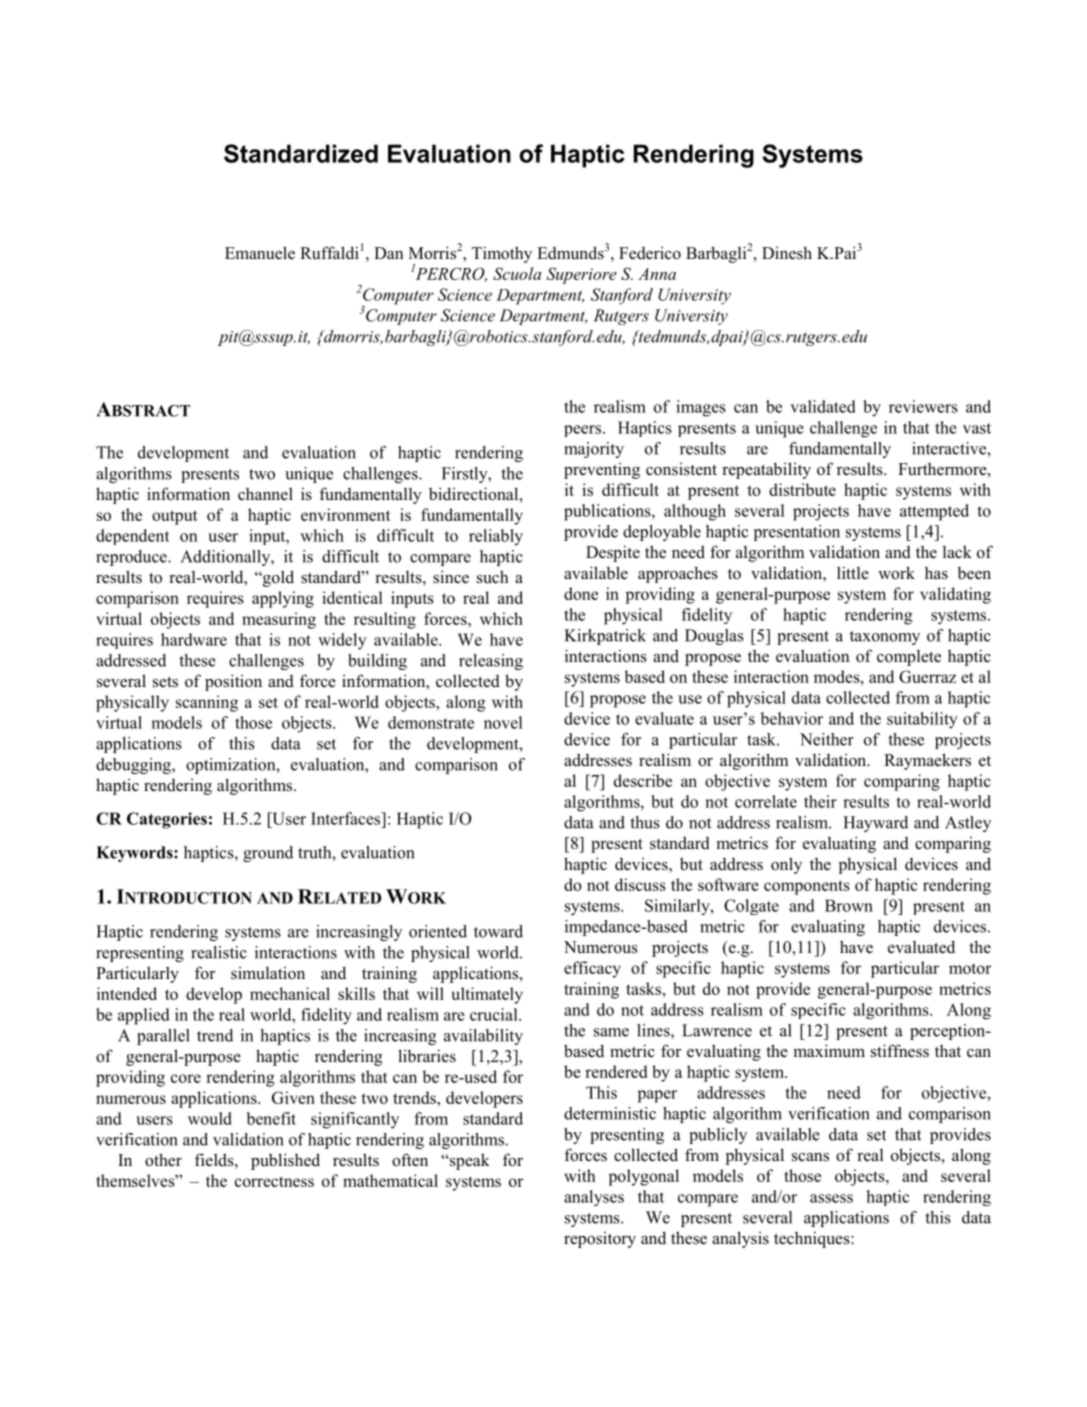 The image size is (1087, 1407). What do you see at coordinates (970, 968) in the document?
I see `motor` at bounding box center [970, 968].
